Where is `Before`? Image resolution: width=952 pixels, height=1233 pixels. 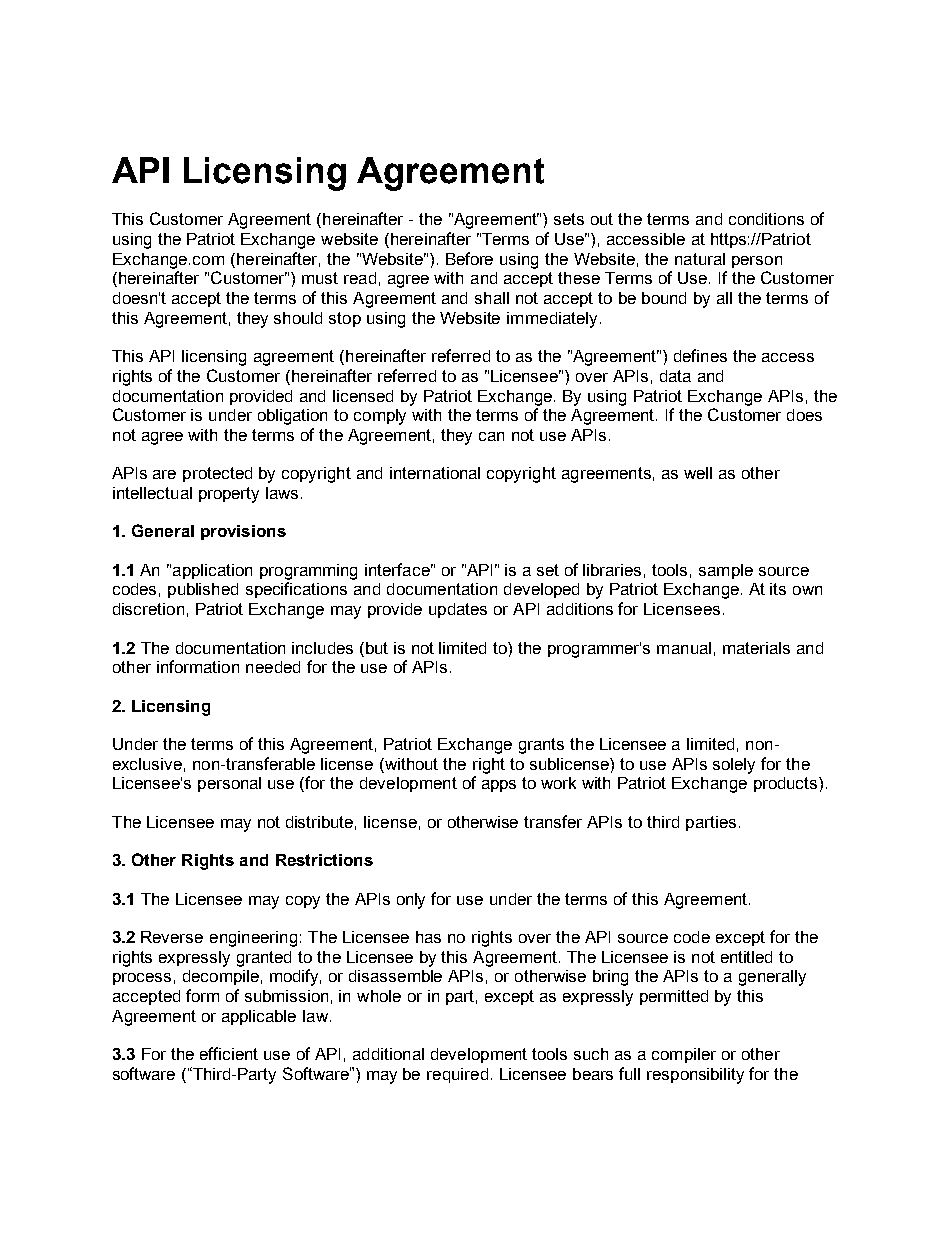 Before is located at coordinates (469, 258).
